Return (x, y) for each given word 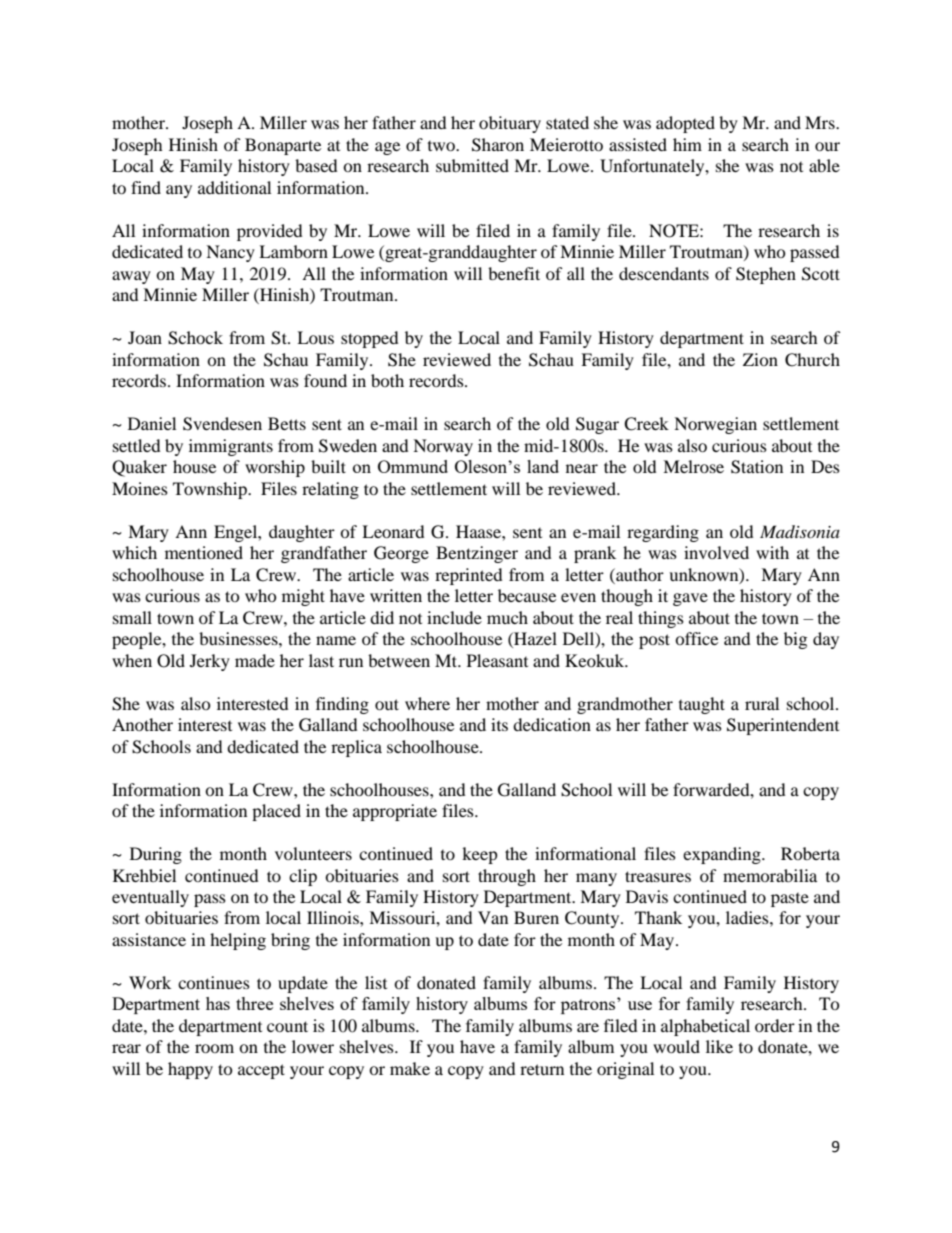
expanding (723, 855)
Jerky (210, 662)
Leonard (393, 531)
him (687, 144)
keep (480, 855)
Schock (195, 338)
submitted (472, 165)
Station (757, 467)
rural (762, 703)
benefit (514, 273)
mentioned (204, 552)
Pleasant (497, 660)
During (156, 855)
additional (234, 187)
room (214, 1048)
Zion (760, 359)
